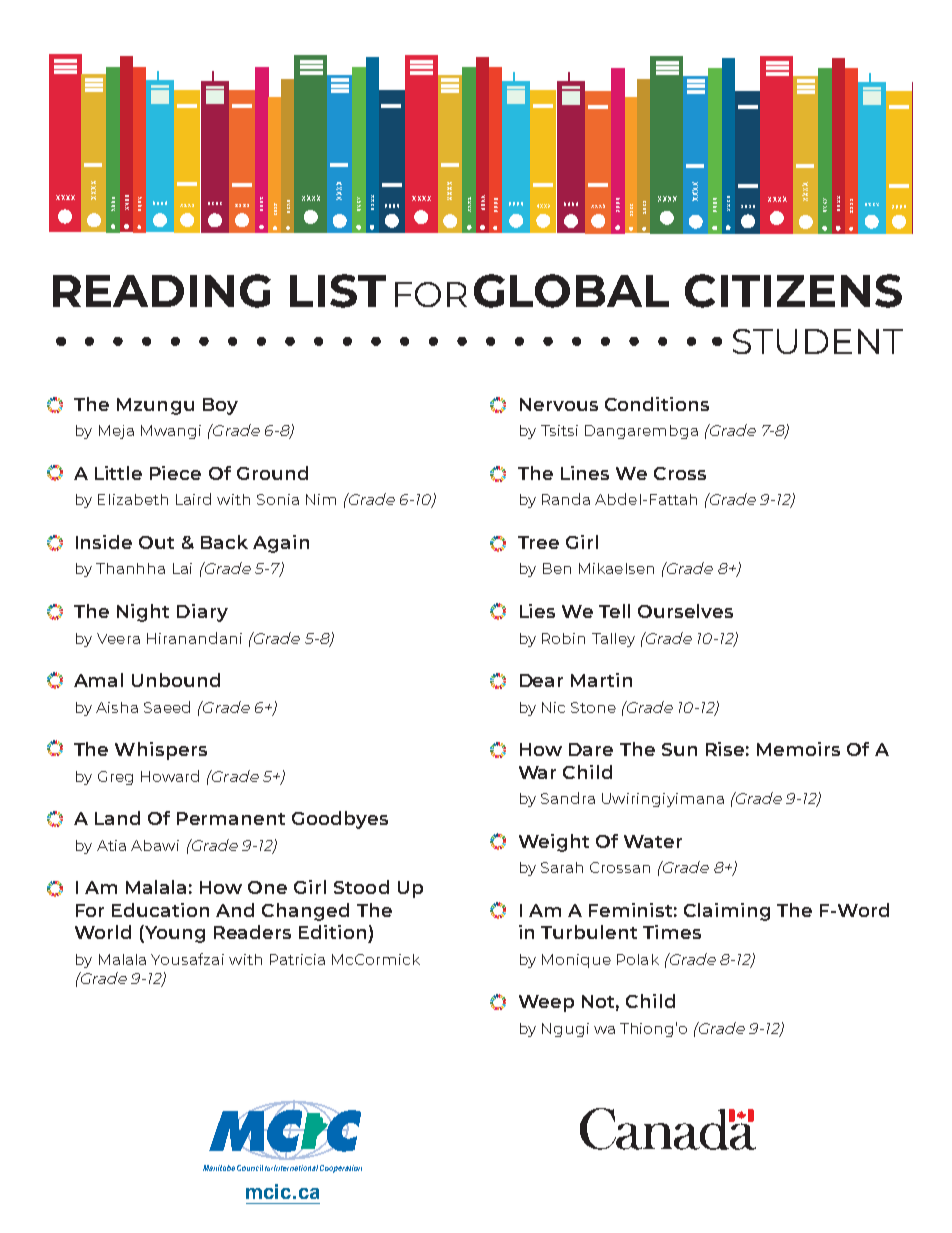 Image resolution: width=952 pixels, height=1233 pixels. What do you see at coordinates (161, 751) in the screenshot?
I see `Whispers` at bounding box center [161, 751].
